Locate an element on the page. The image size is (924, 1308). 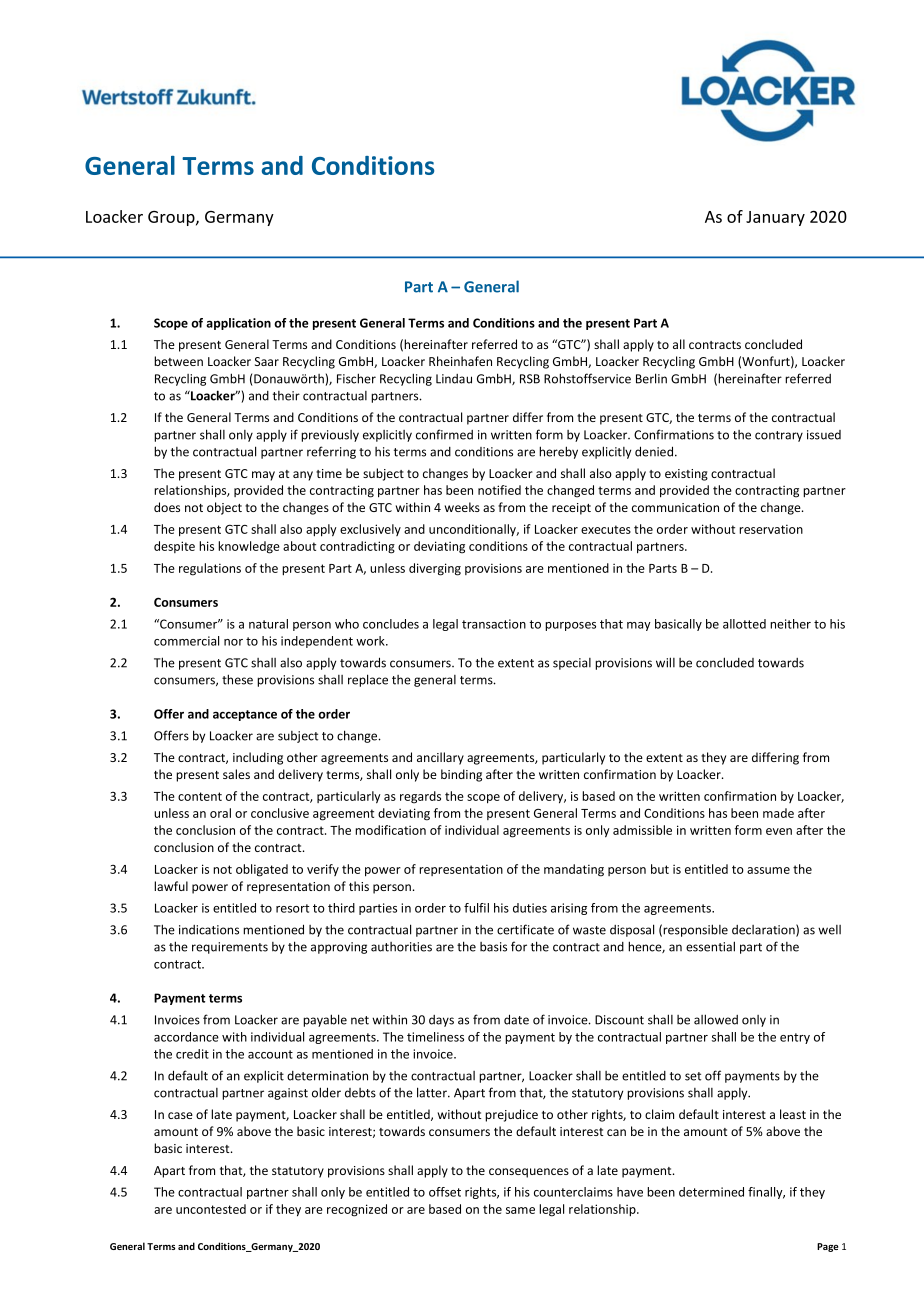
same is located at coordinates (520, 1210).
